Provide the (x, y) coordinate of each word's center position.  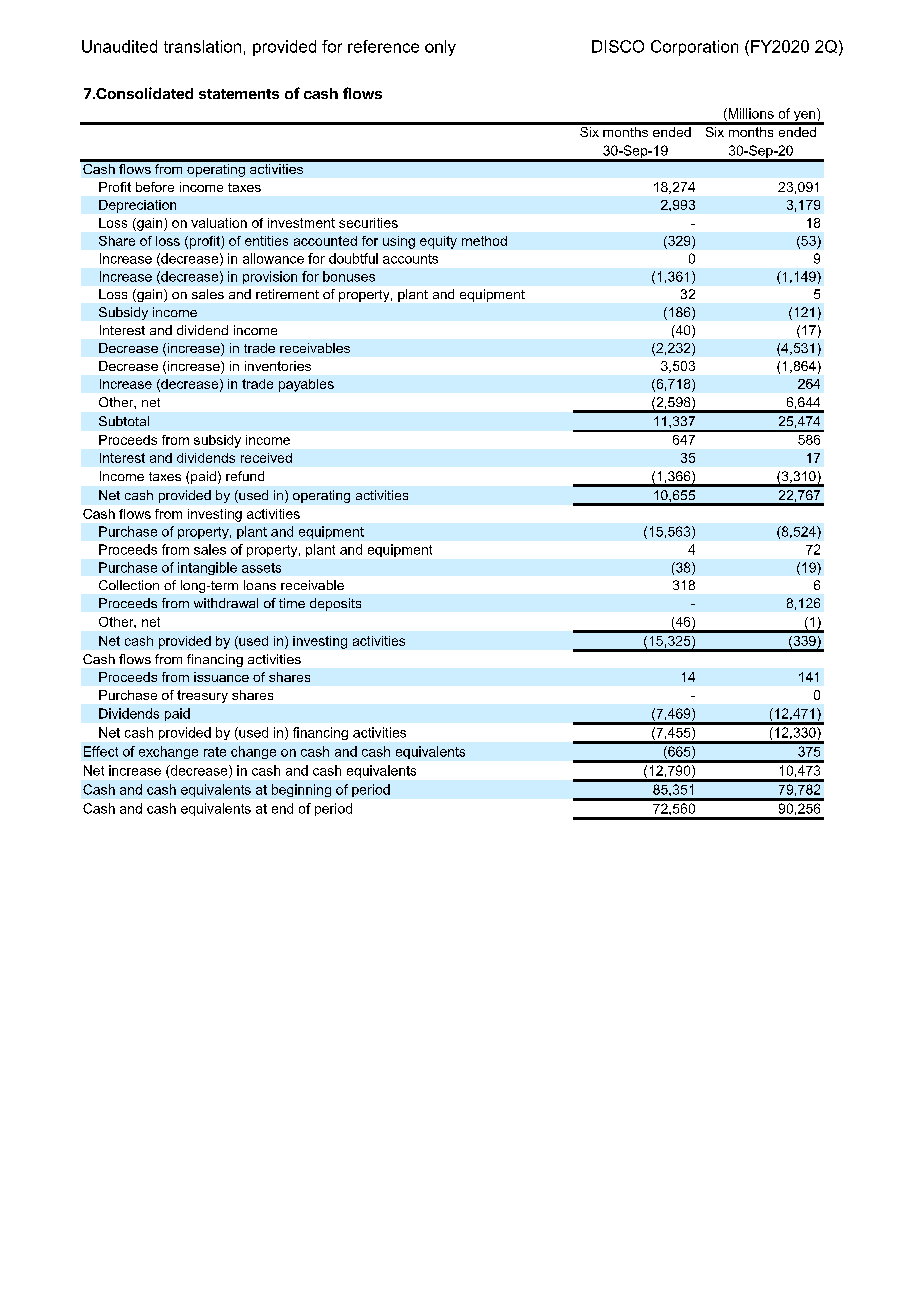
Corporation (694, 48)
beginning (301, 790)
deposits (335, 604)
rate (215, 752)
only (440, 48)
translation (202, 46)
